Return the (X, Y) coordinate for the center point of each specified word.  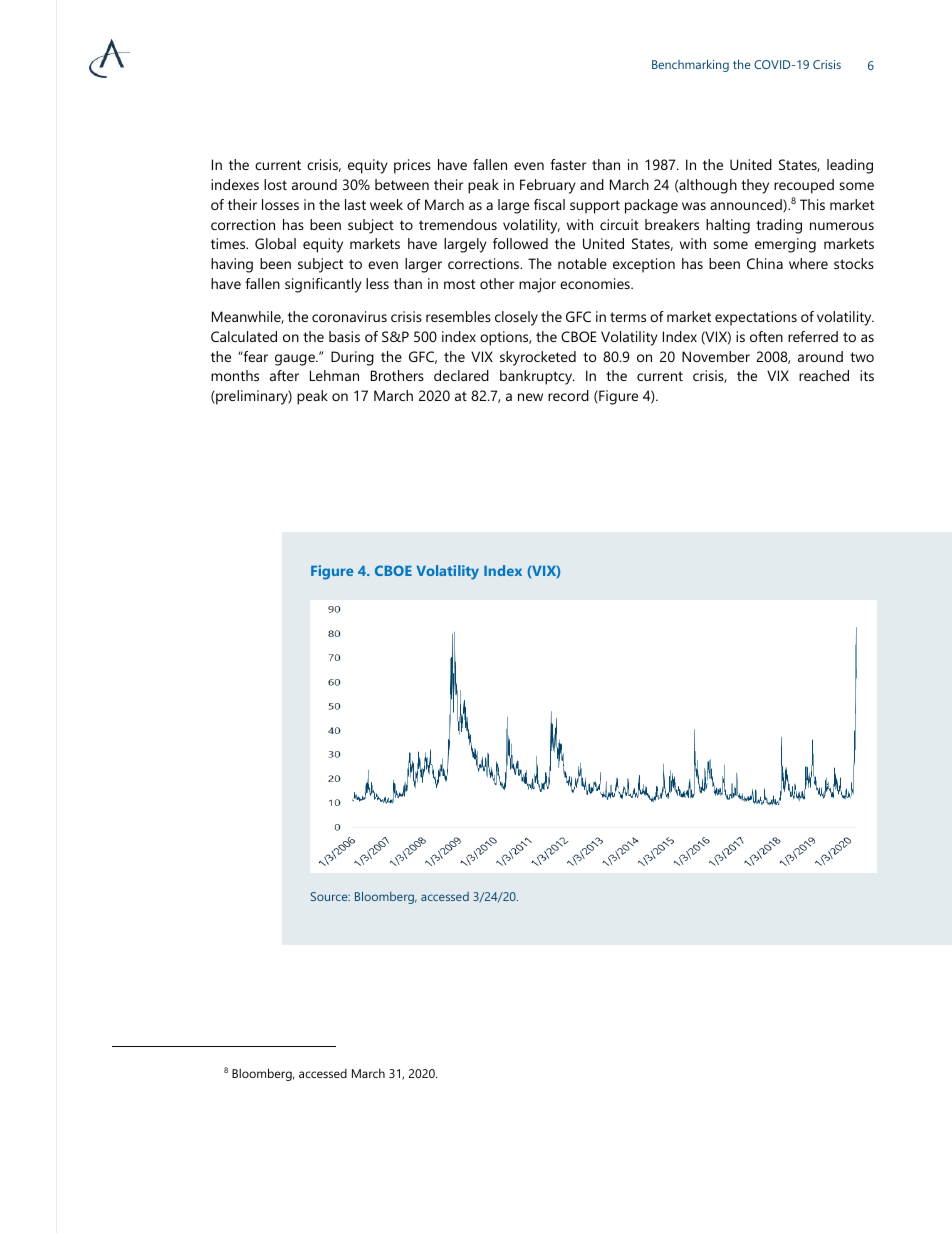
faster (568, 164)
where (808, 263)
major (537, 285)
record (568, 395)
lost (275, 184)
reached (824, 375)
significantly (323, 285)
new (530, 397)
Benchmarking (690, 65)
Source (330, 896)
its (867, 375)
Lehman (334, 375)
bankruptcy (537, 377)
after (284, 375)
